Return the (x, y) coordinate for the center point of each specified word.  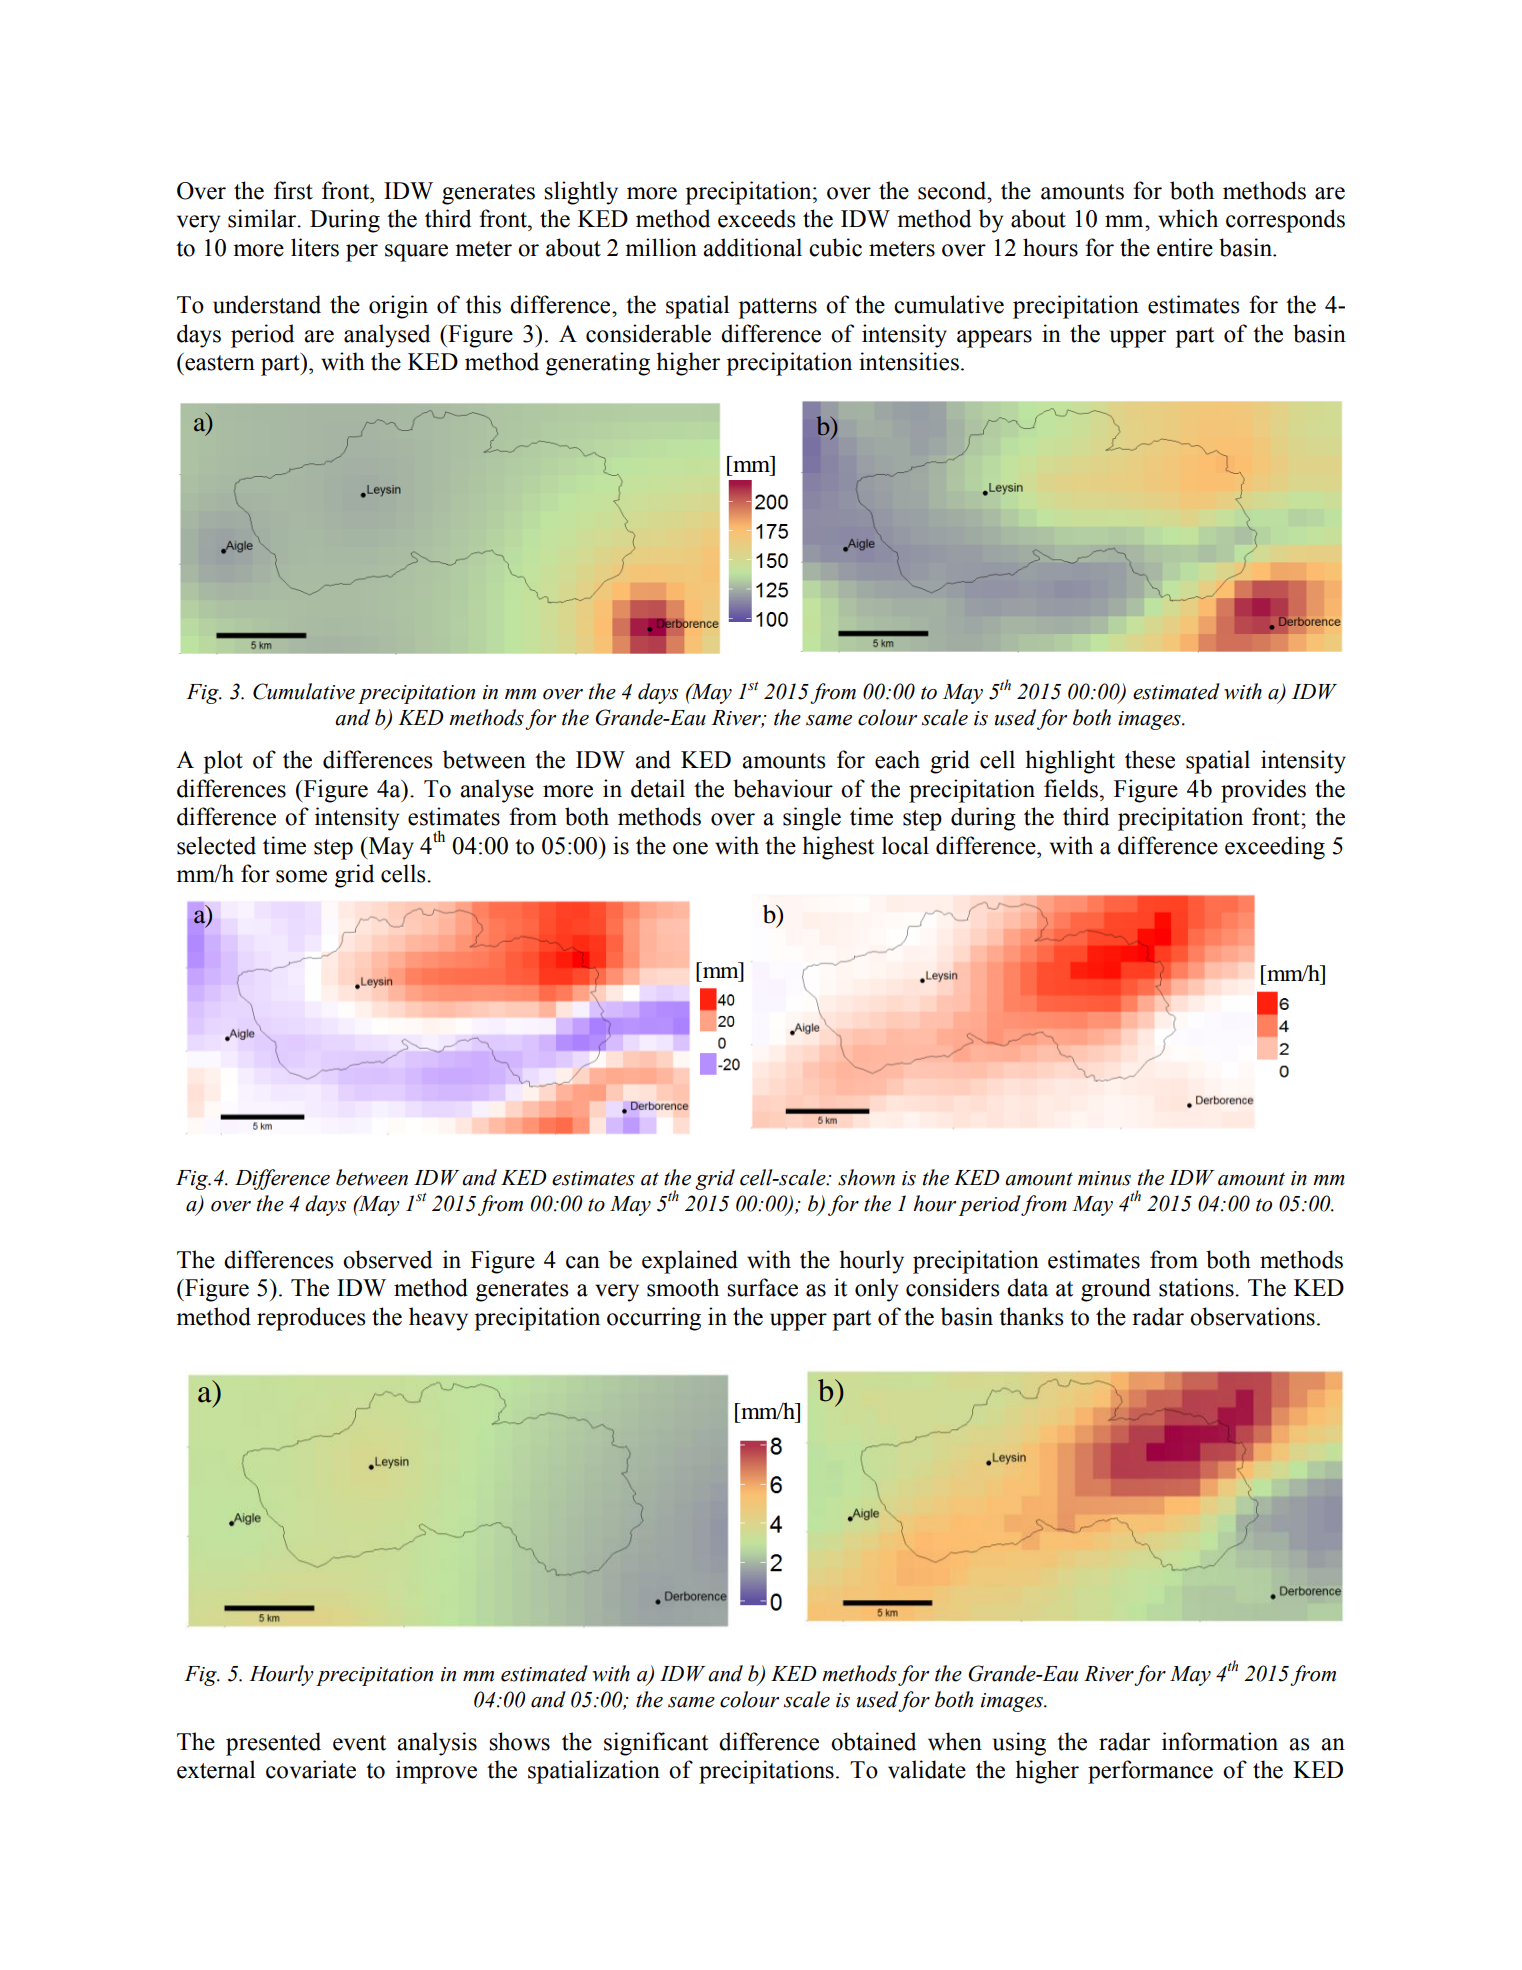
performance (1150, 1772)
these (1150, 759)
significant (656, 1744)
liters (315, 247)
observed (387, 1259)
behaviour (783, 788)
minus (1104, 1178)
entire (1185, 247)
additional (752, 247)
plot (223, 762)
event (359, 1743)
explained (690, 1262)
